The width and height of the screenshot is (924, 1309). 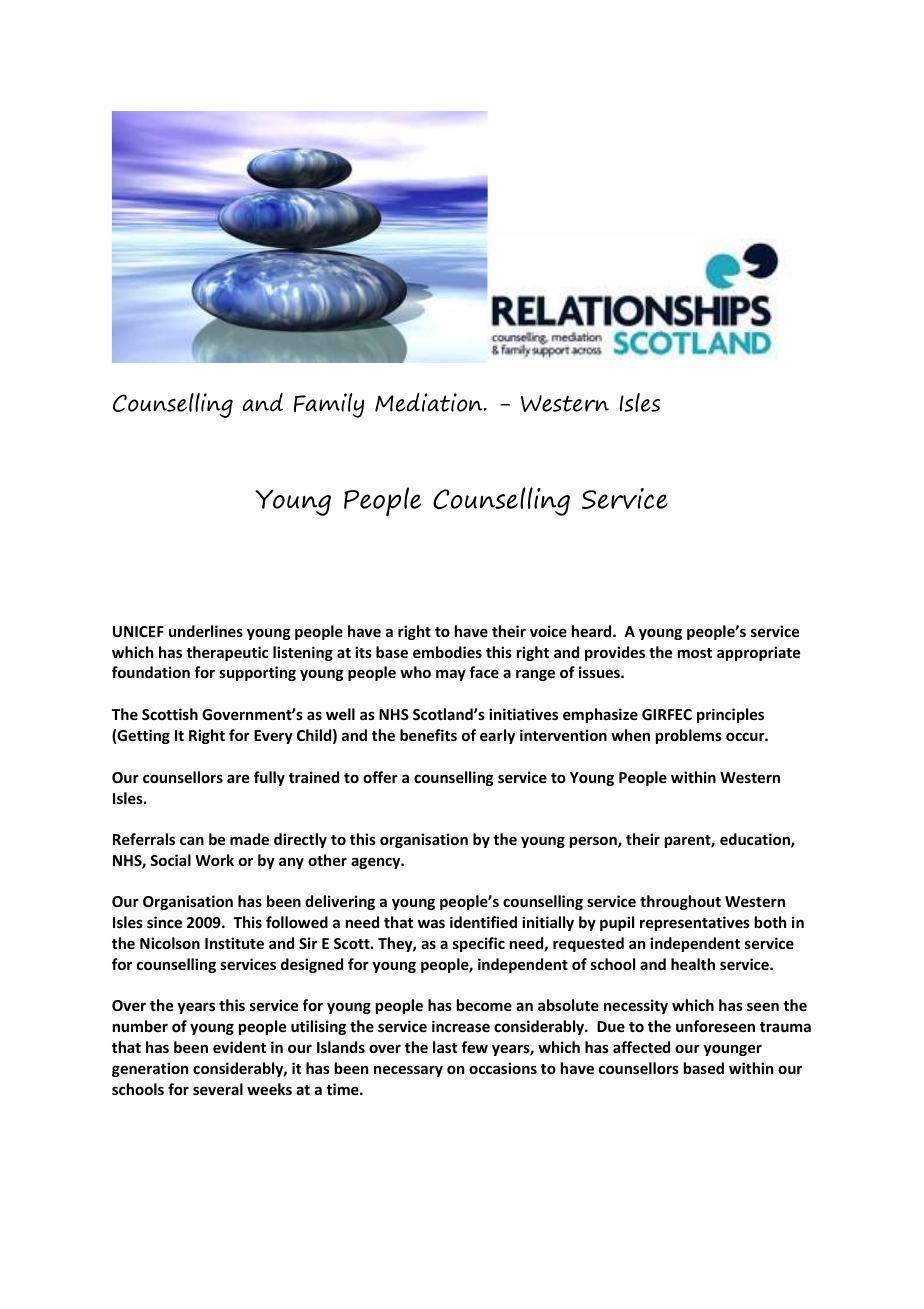 What do you see at coordinates (593, 631) in the screenshot?
I see `heard` at bounding box center [593, 631].
